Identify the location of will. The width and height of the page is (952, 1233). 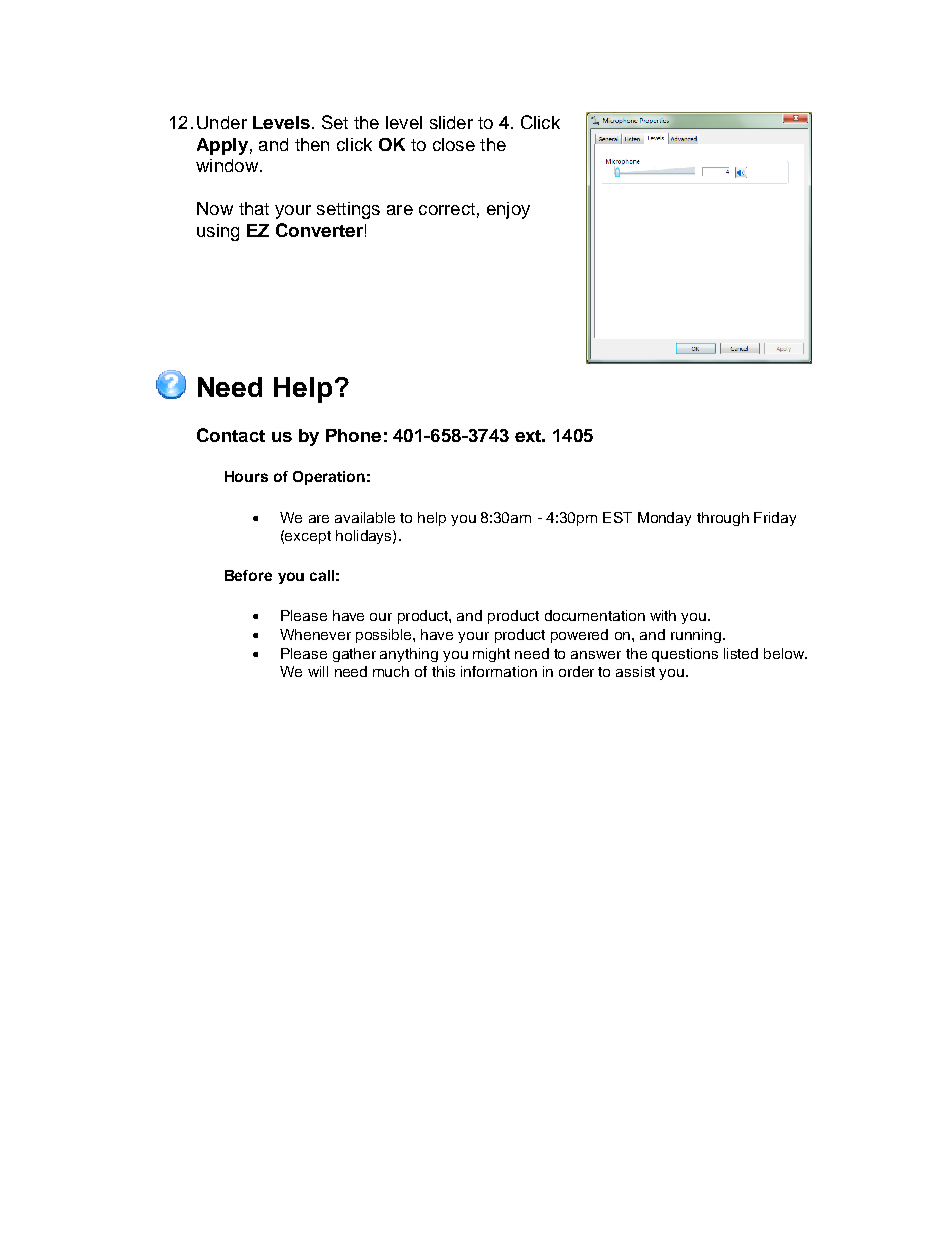
(318, 671).
